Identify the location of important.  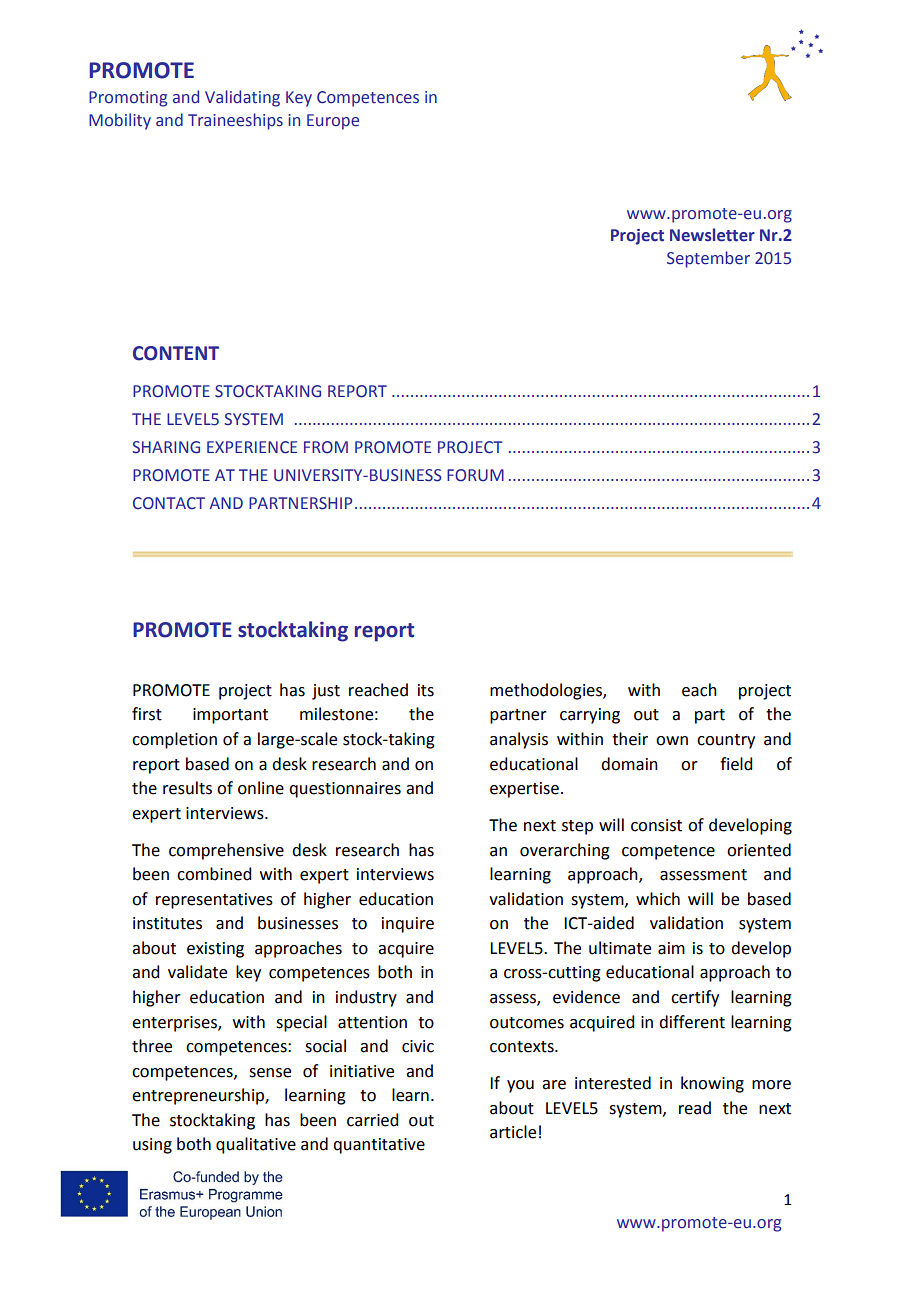
(230, 716).
